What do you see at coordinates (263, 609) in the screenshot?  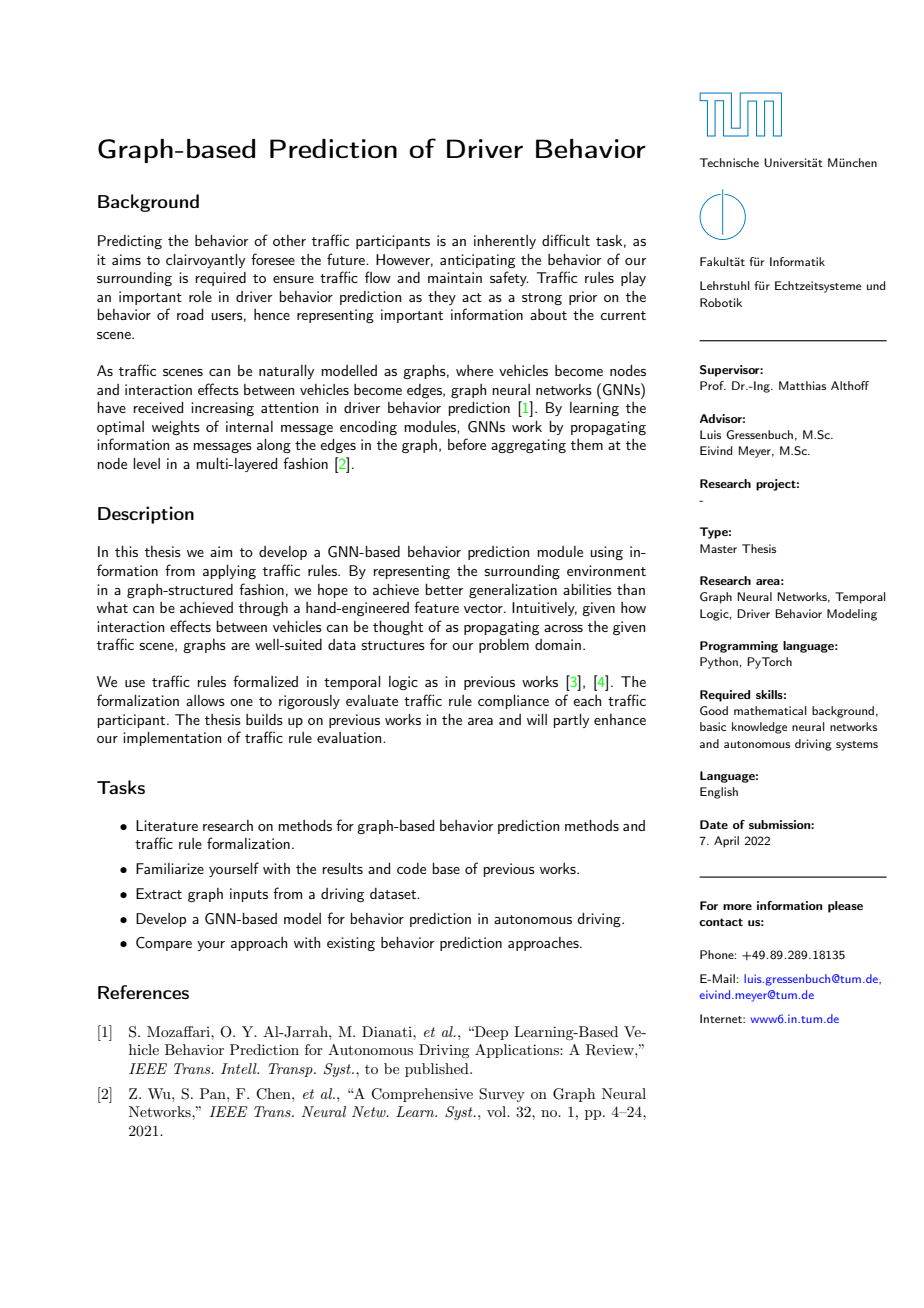 I see `through` at bounding box center [263, 609].
